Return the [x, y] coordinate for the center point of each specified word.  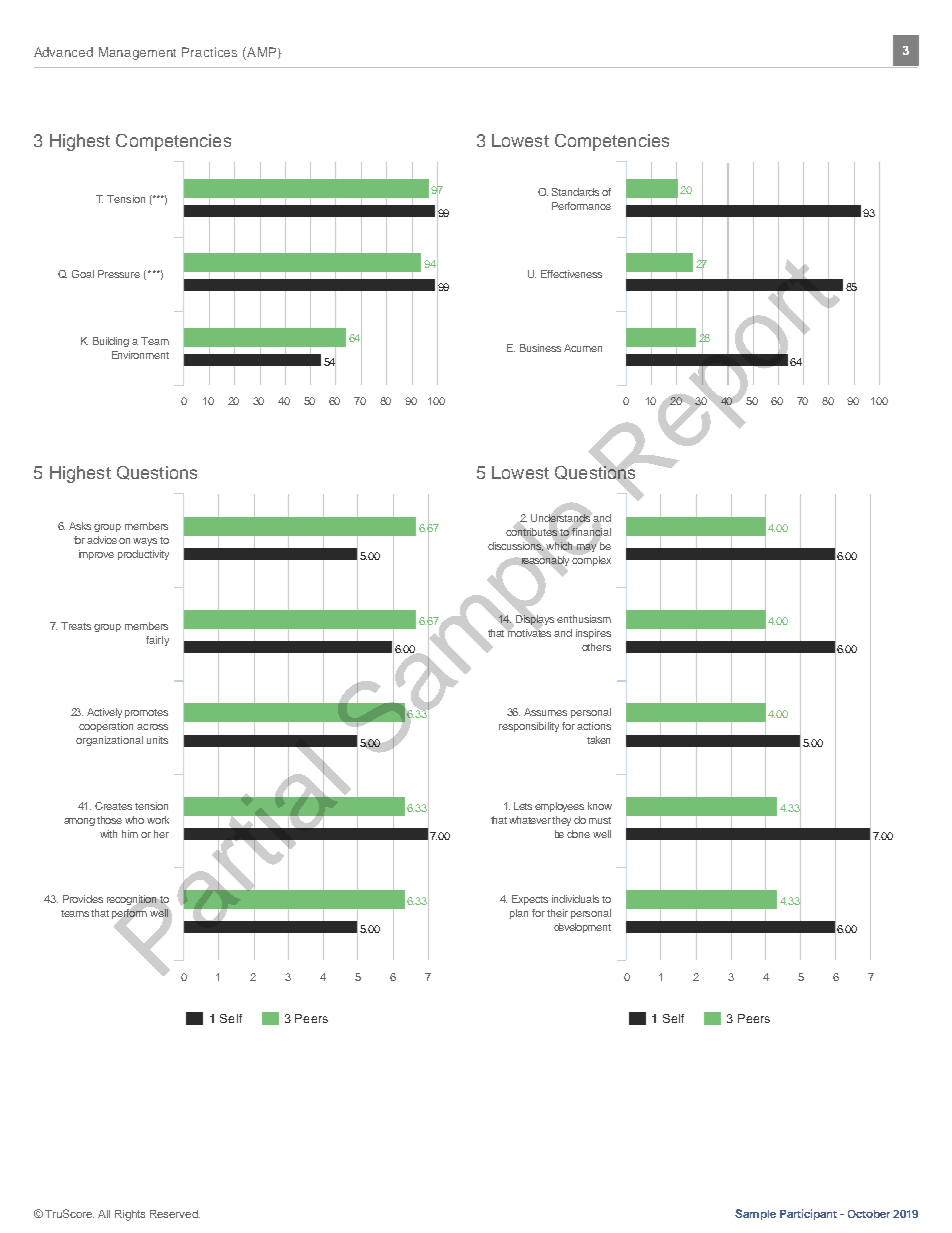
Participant [808, 1214]
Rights [130, 1215]
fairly [157, 641]
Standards [575, 192]
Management [137, 53]
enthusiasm [584, 619]
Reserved [175, 1214]
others [596, 647]
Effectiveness [571, 274]
